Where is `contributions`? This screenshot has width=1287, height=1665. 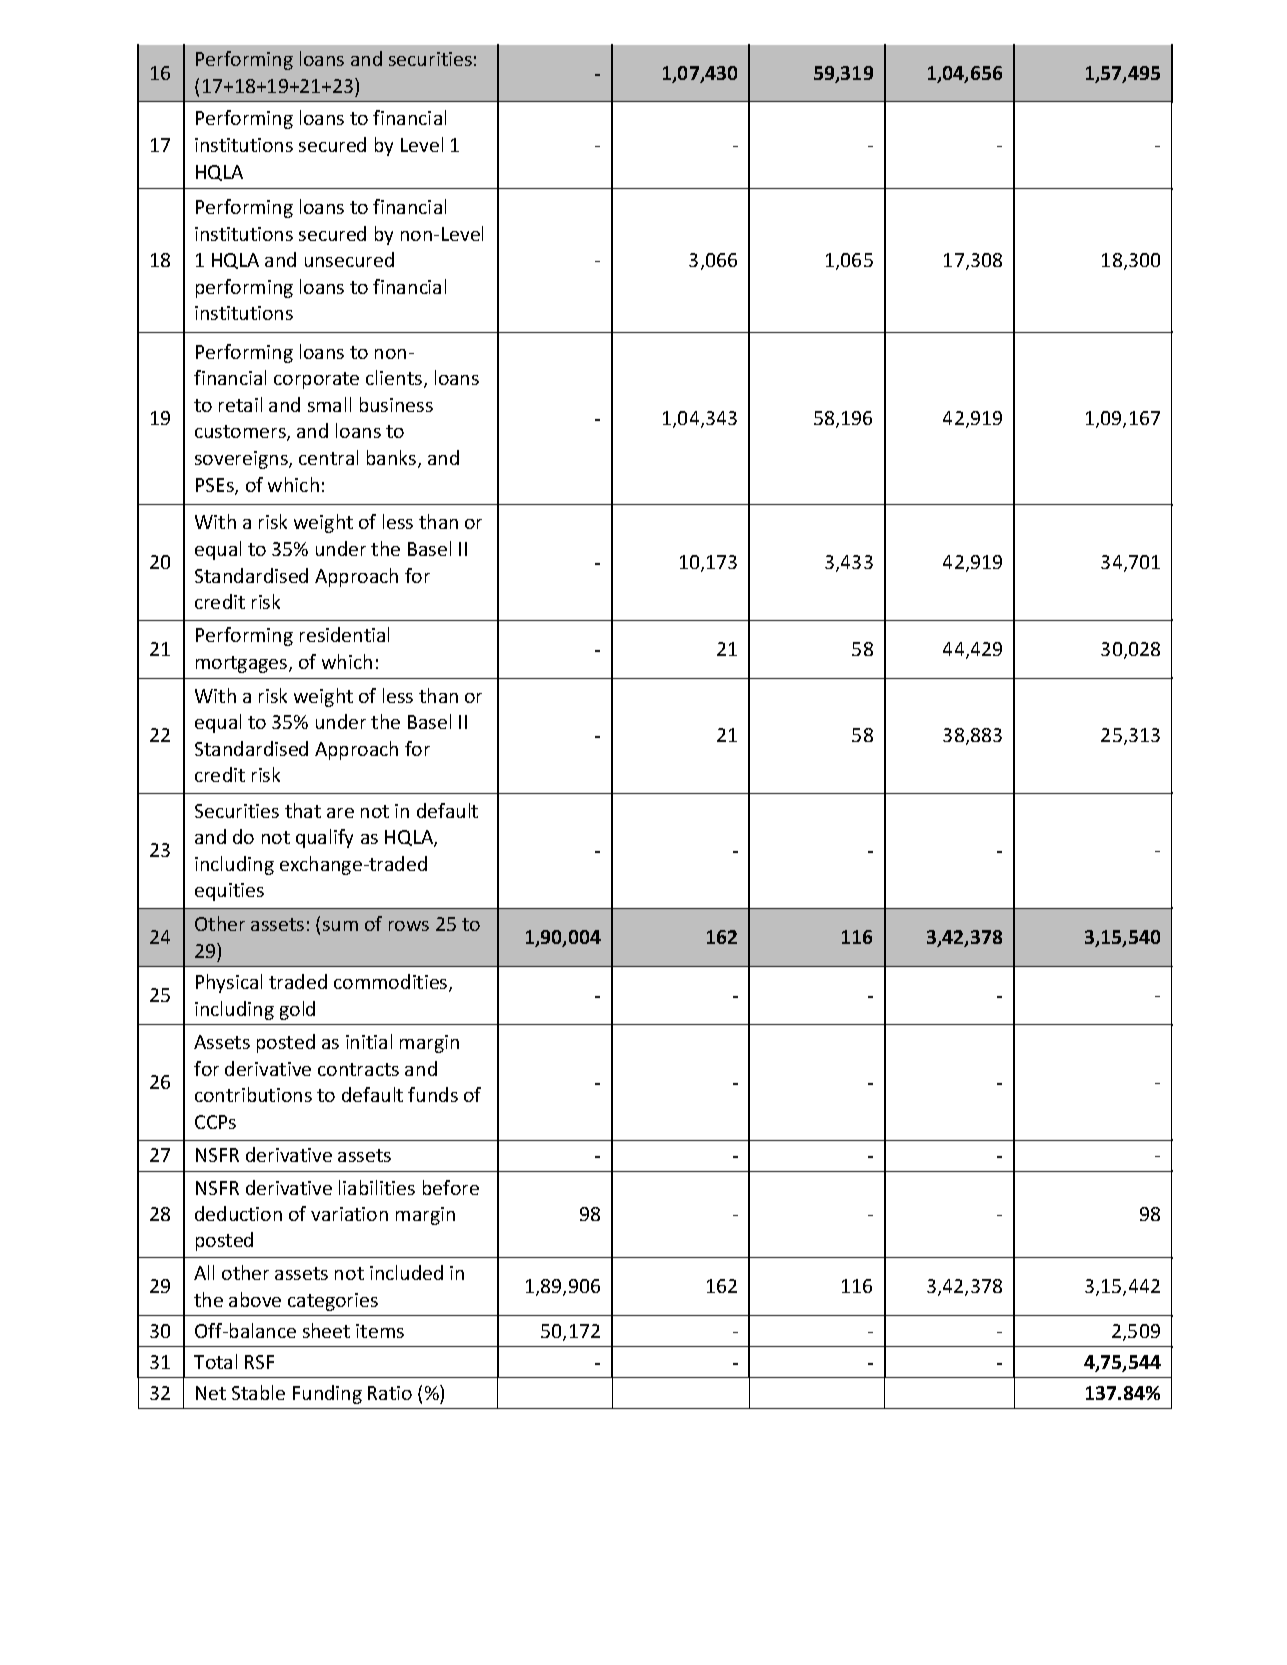 contributions is located at coordinates (253, 1094).
